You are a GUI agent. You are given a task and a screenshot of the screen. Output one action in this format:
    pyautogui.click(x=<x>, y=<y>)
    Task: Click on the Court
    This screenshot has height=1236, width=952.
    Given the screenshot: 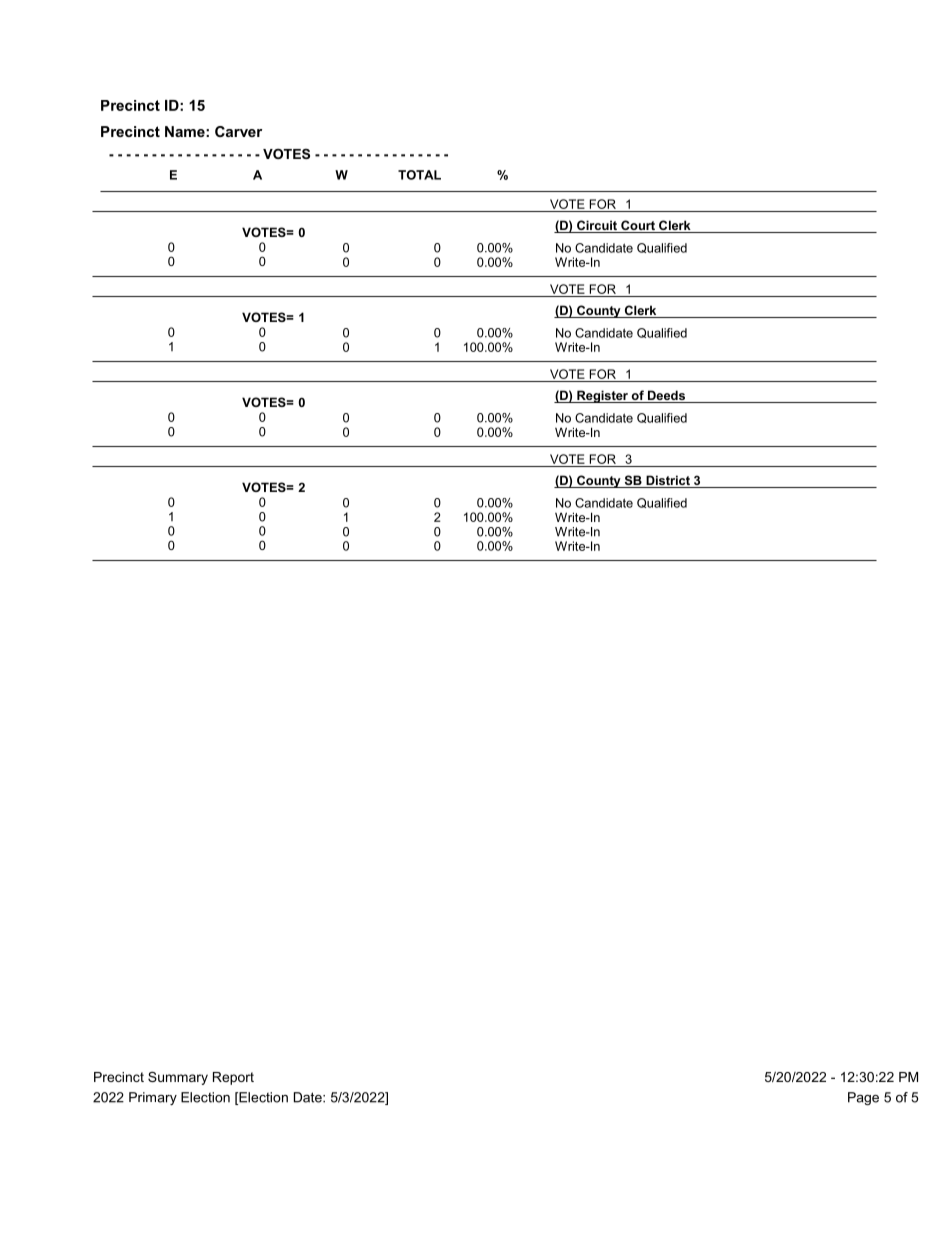 What is the action you would take?
    pyautogui.click(x=638, y=226)
